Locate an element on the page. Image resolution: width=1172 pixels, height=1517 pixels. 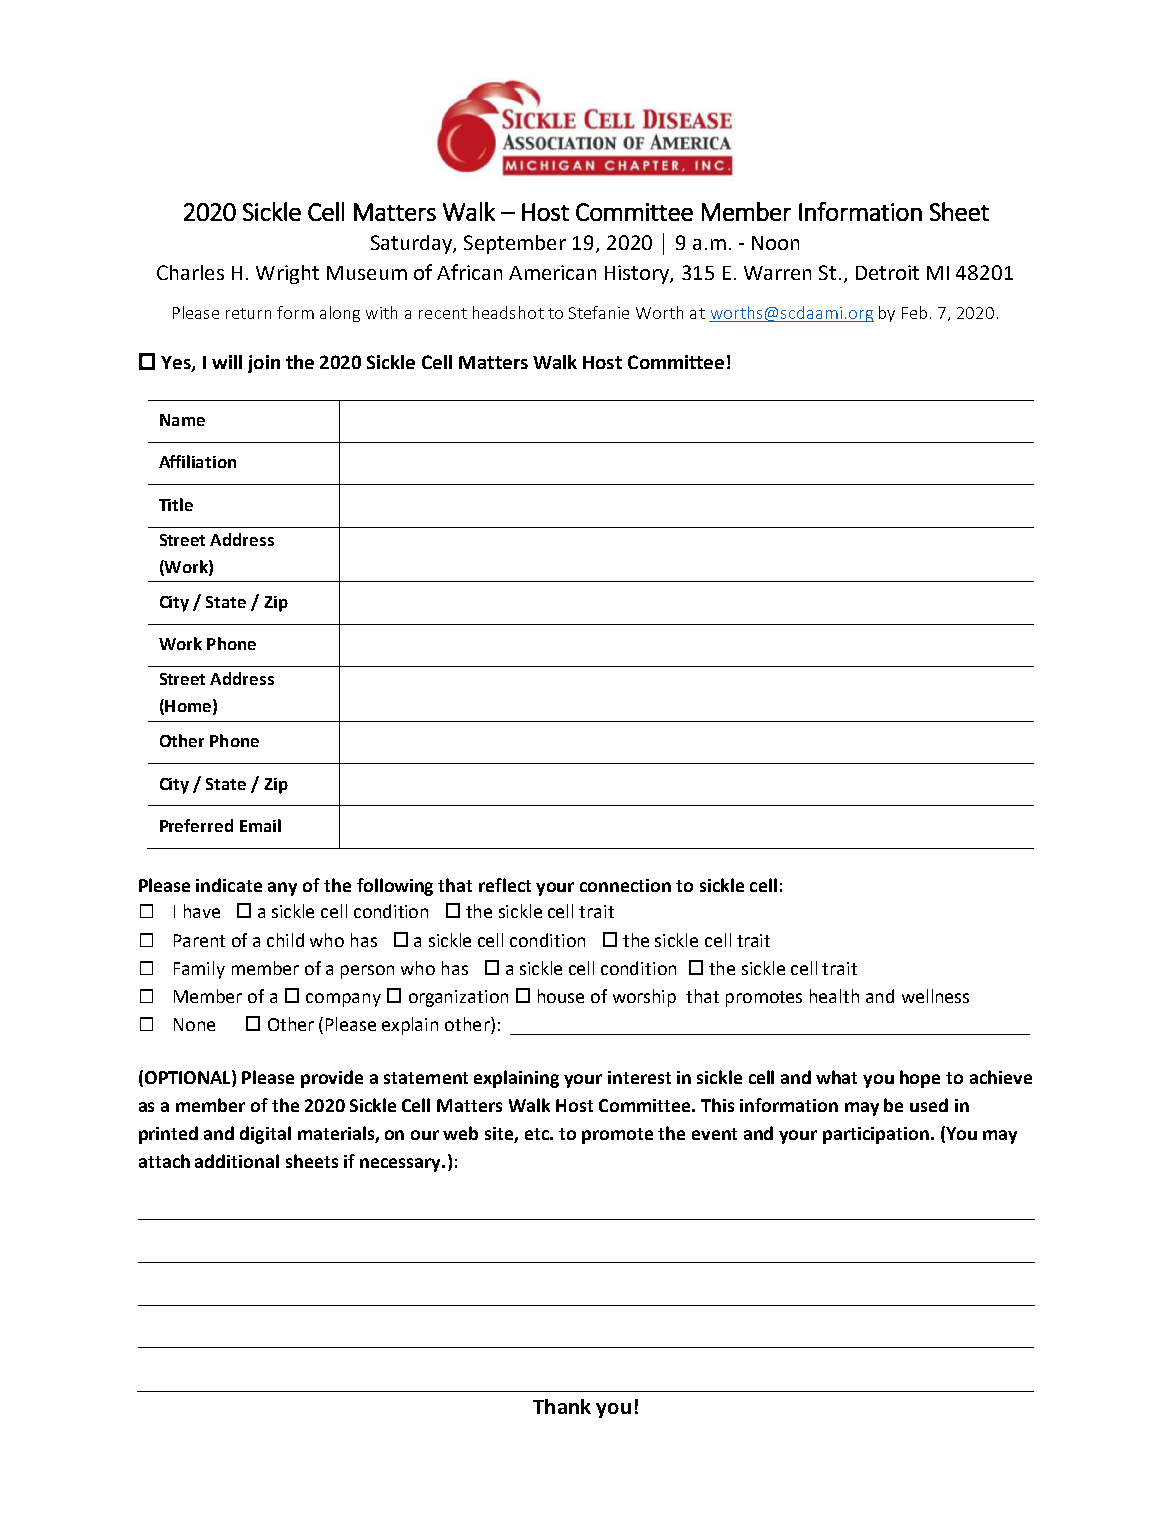
participation is located at coordinates (876, 1135).
